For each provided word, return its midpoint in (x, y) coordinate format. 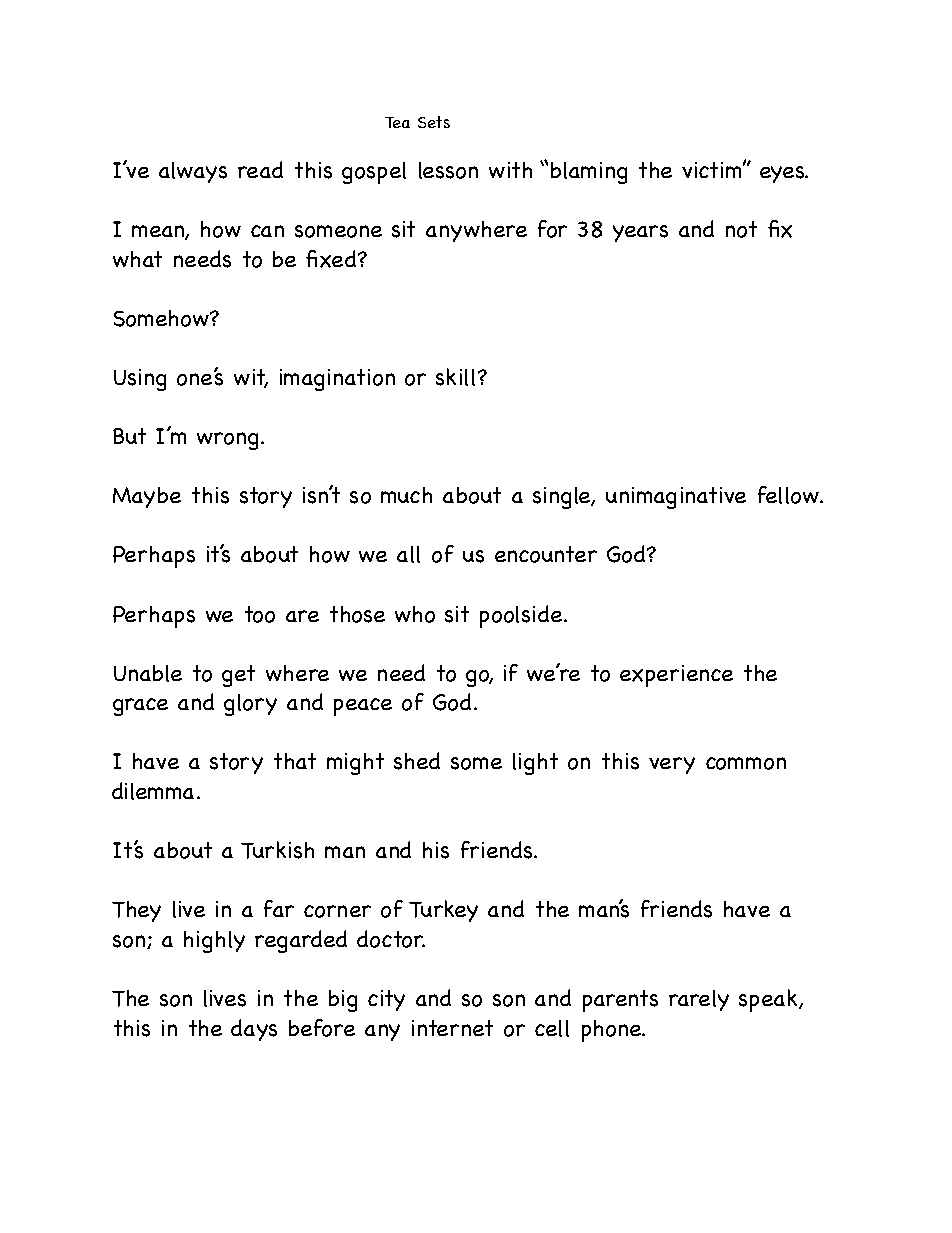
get (238, 676)
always (193, 172)
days (254, 1030)
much (406, 495)
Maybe (147, 497)
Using (140, 380)
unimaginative (676, 498)
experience (676, 676)
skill (455, 377)
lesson (448, 170)
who (415, 614)
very (672, 765)
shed (417, 761)
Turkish (277, 850)
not (741, 229)
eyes (783, 174)
